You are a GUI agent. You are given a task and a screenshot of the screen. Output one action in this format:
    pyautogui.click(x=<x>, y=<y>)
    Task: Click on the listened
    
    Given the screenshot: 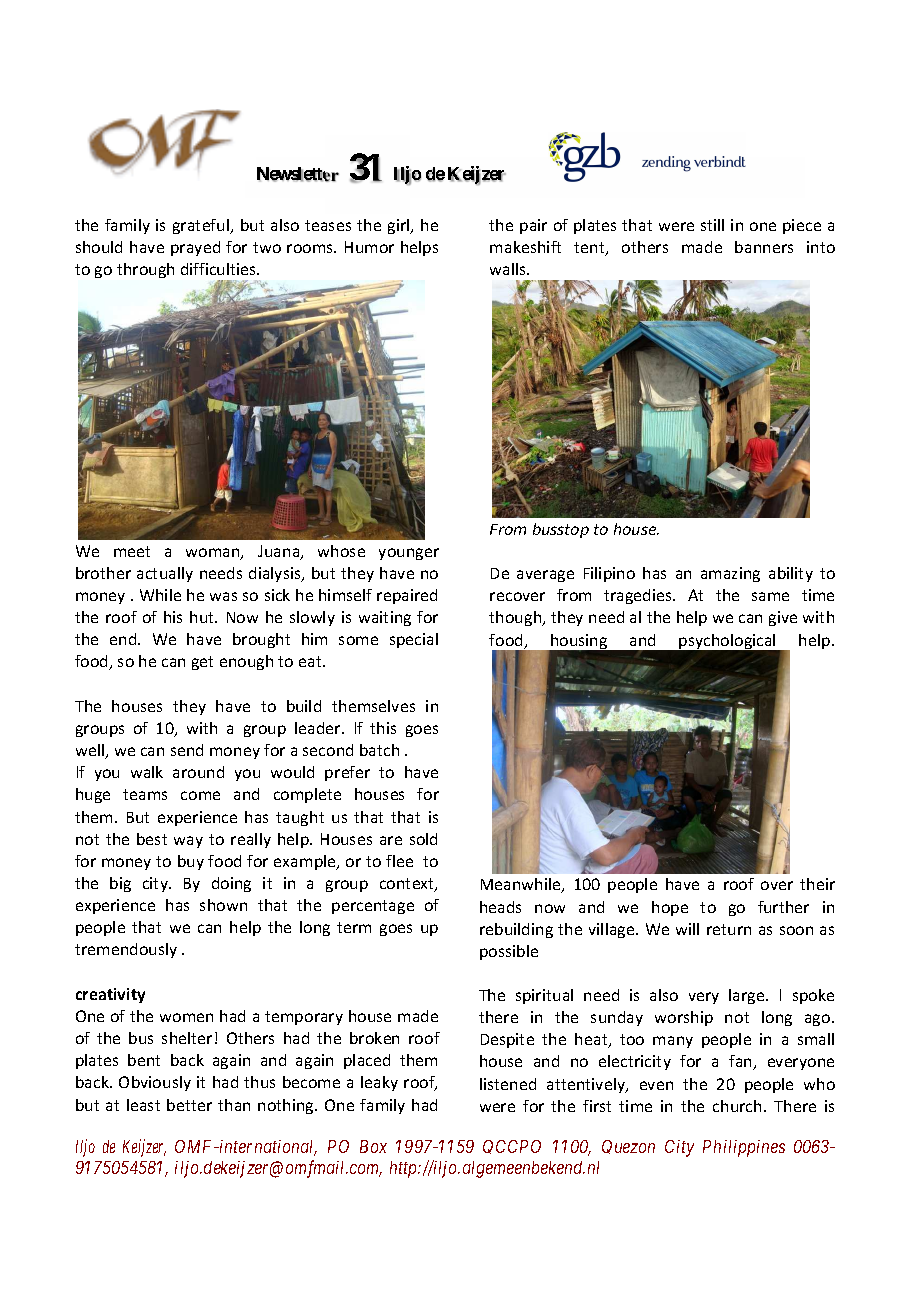 What is the action you would take?
    pyautogui.click(x=508, y=1084)
